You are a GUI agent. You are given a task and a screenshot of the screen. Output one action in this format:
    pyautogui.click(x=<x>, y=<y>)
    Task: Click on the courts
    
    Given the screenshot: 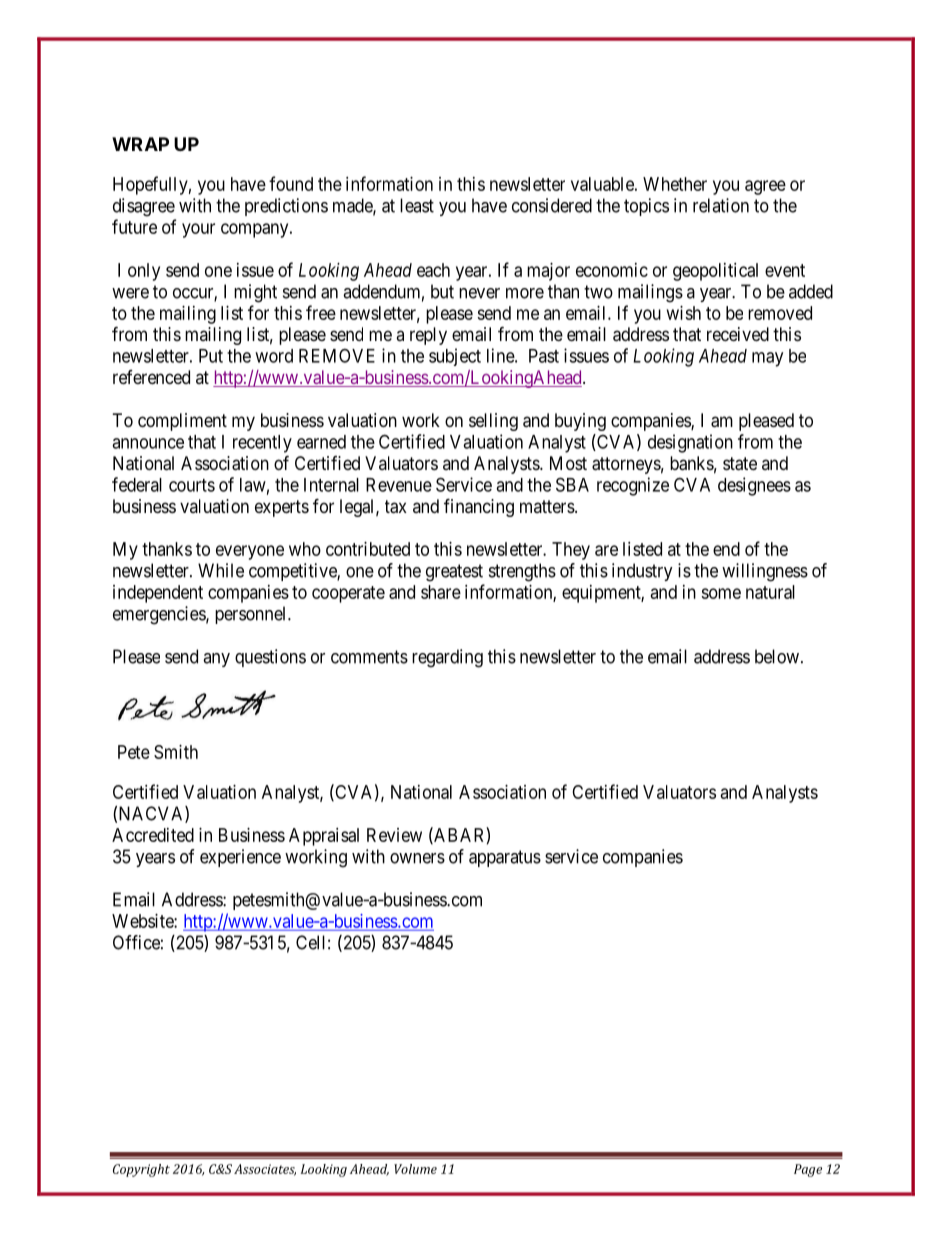 What is the action you would take?
    pyautogui.click(x=192, y=485)
